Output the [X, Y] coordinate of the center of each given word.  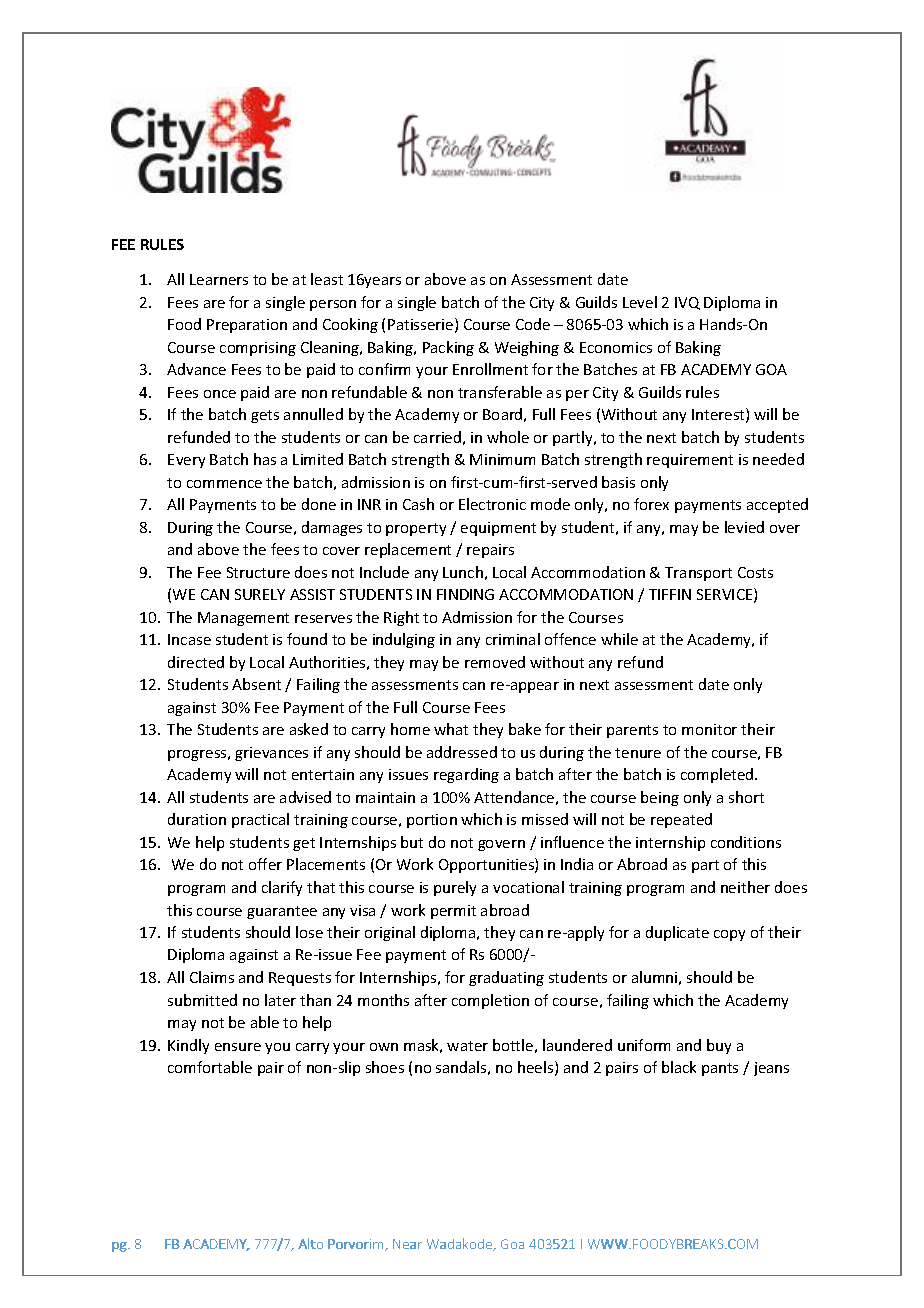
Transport [698, 574]
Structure [258, 572]
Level [640, 302]
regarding [466, 775]
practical [260, 820]
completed [718, 775]
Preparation [247, 326]
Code [533, 324]
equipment [498, 529]
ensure [238, 1047]
